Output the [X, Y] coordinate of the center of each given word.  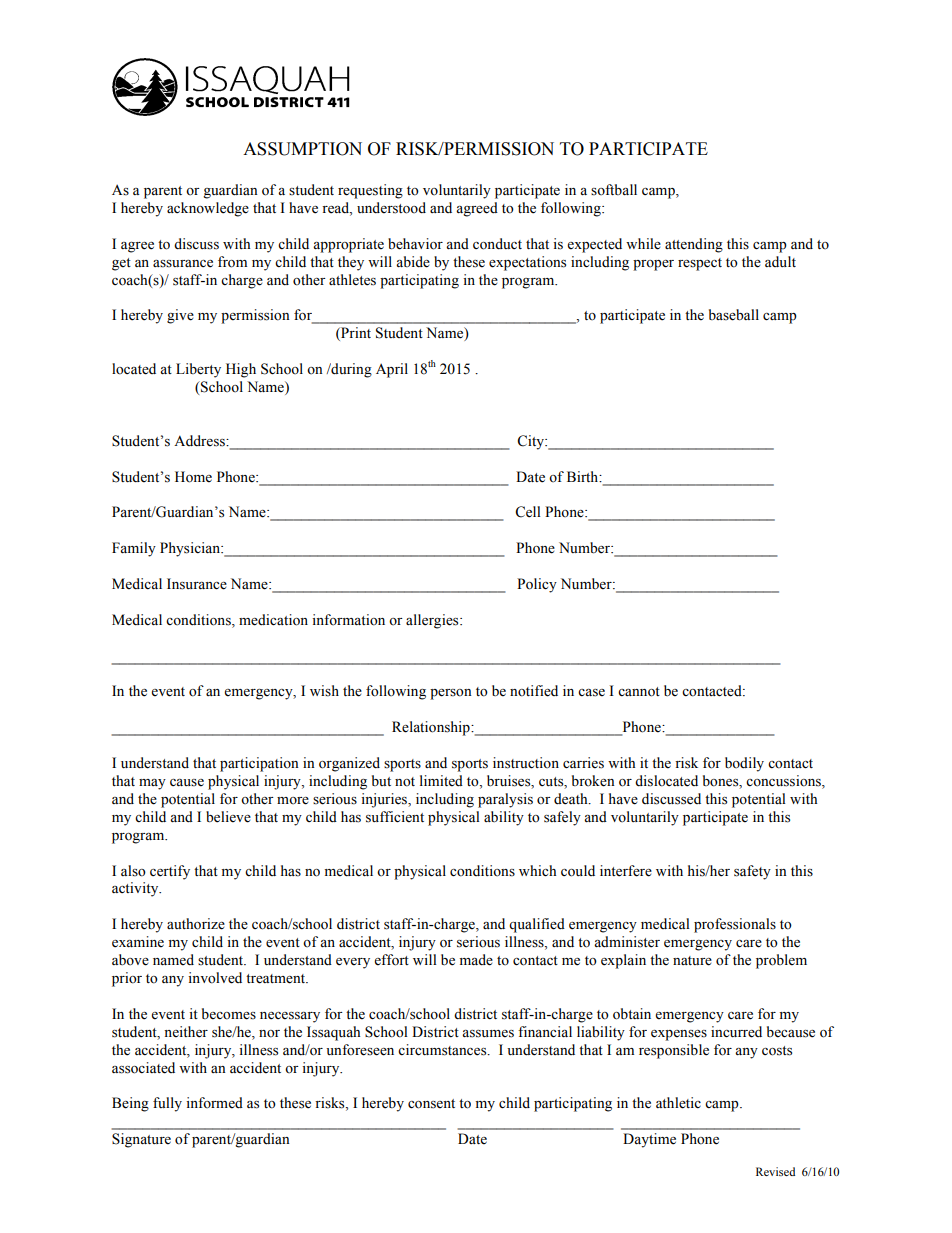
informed [214, 1103]
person [451, 694]
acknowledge [208, 209]
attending [694, 245]
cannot [639, 692]
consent [431, 1104]
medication [273, 620]
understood [391, 208]
